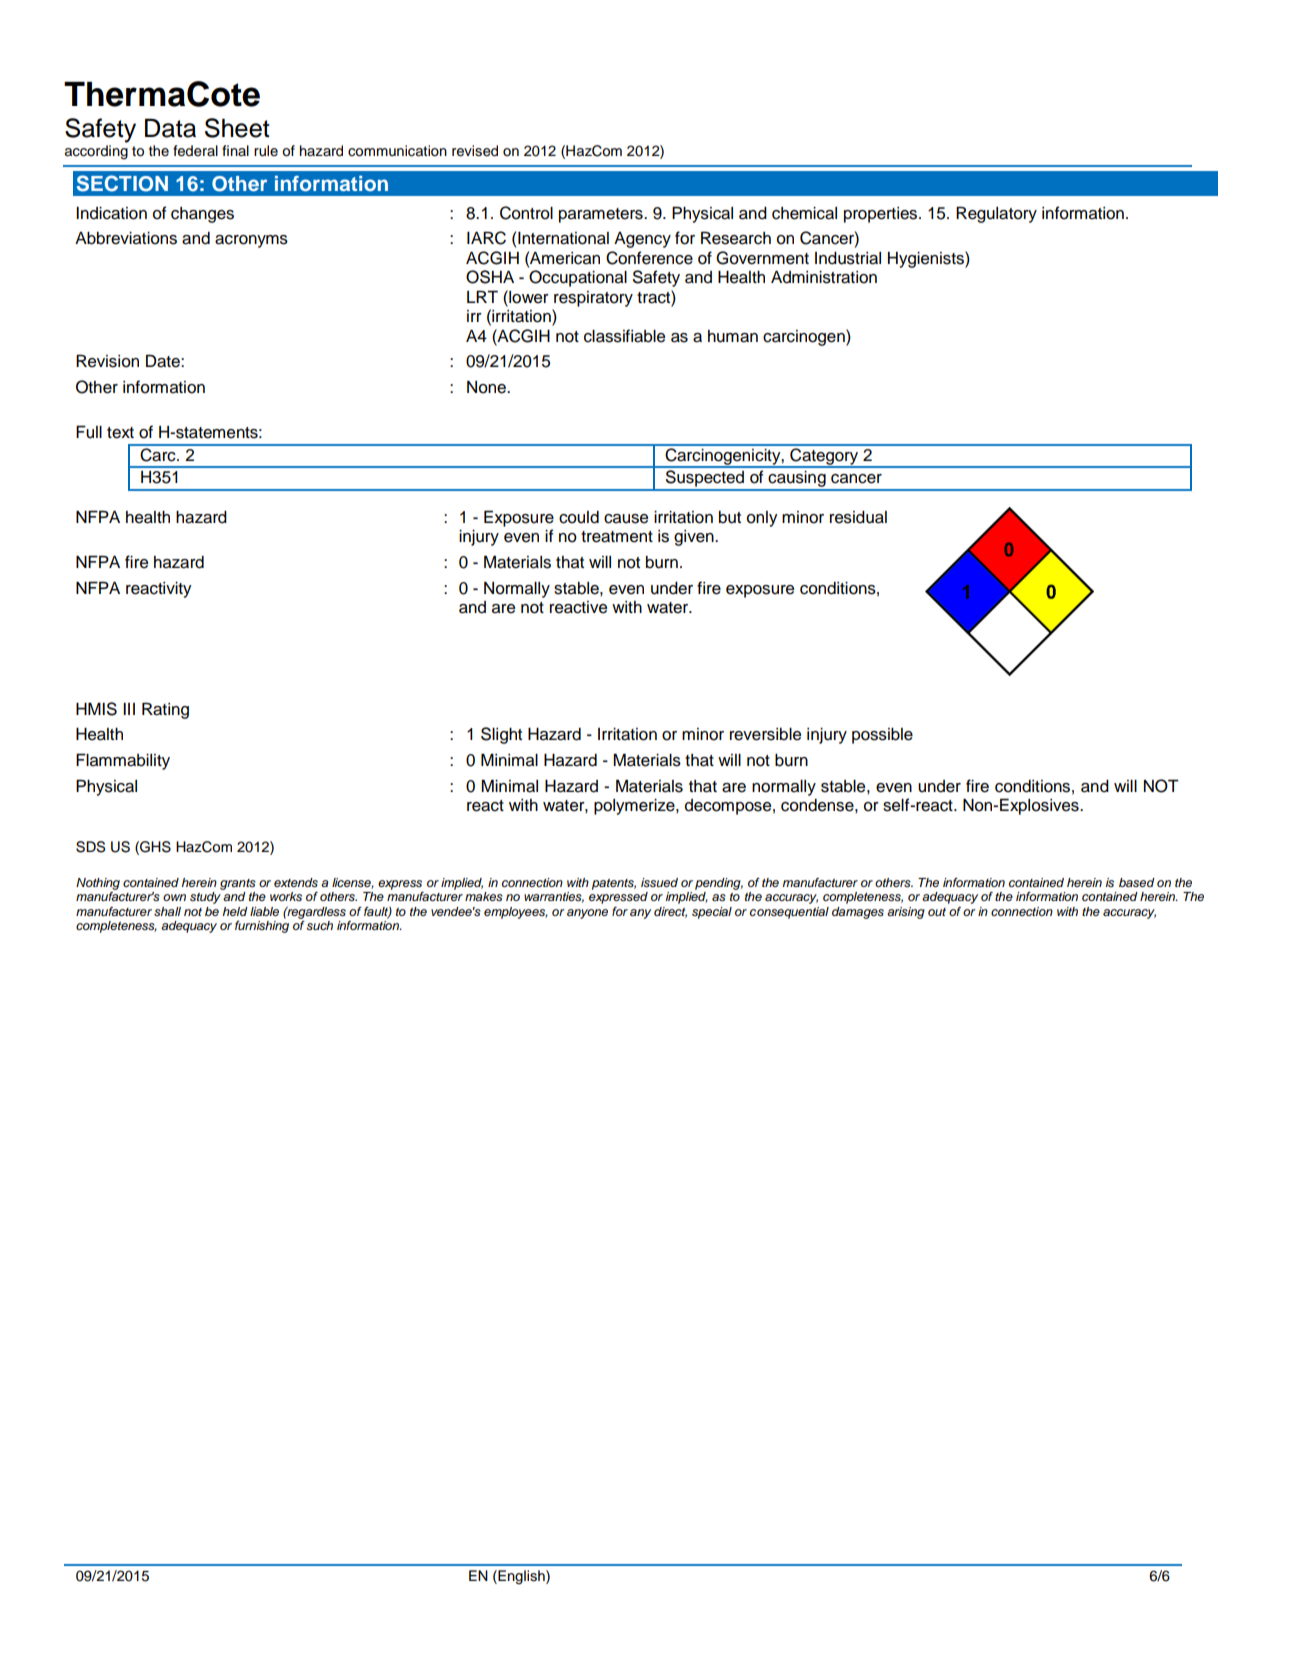  Describe the element at coordinates (858, 517) in the page. I see `residual` at that location.
